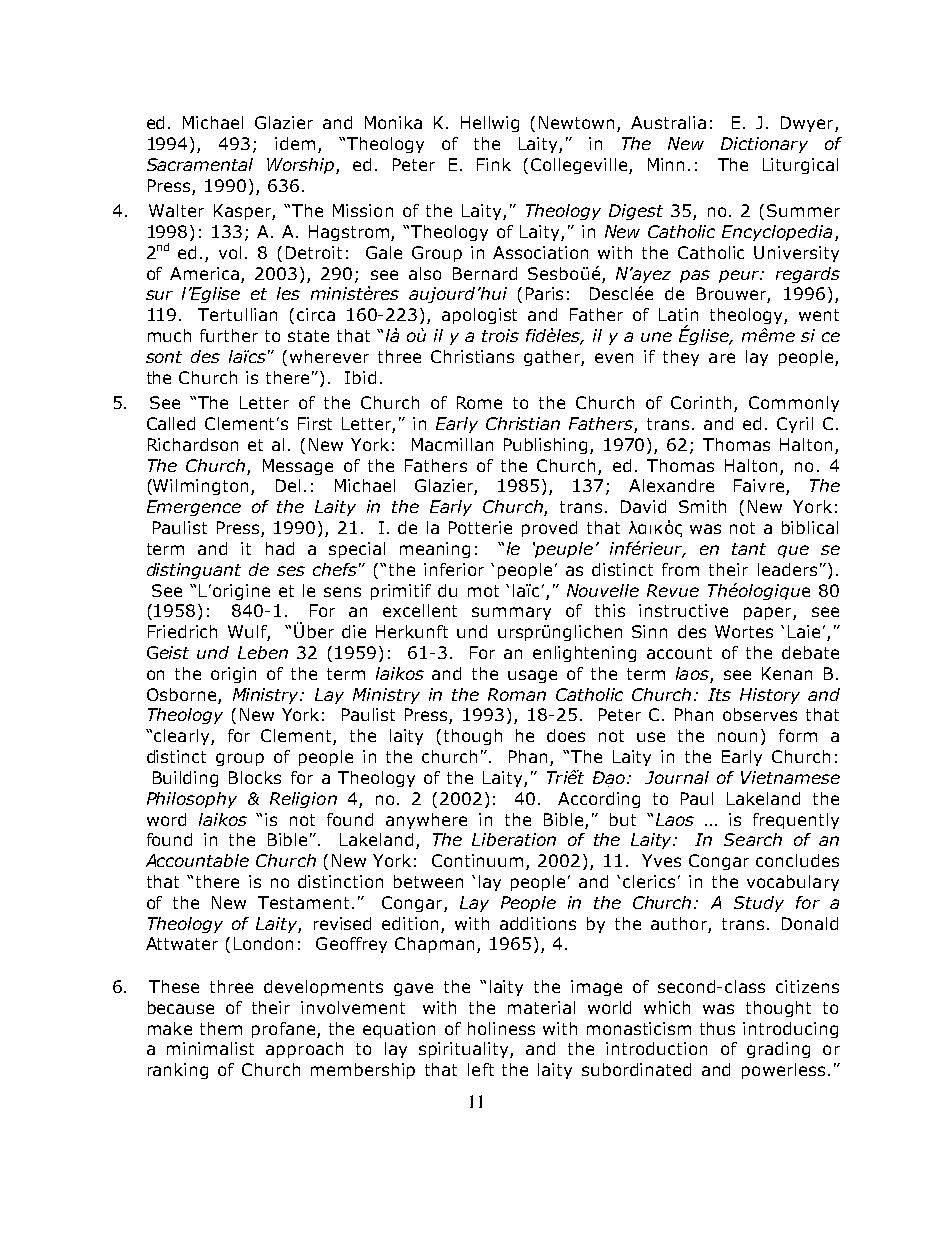  Describe the element at coordinates (193, 444) in the image. I see `Richardson` at that location.
